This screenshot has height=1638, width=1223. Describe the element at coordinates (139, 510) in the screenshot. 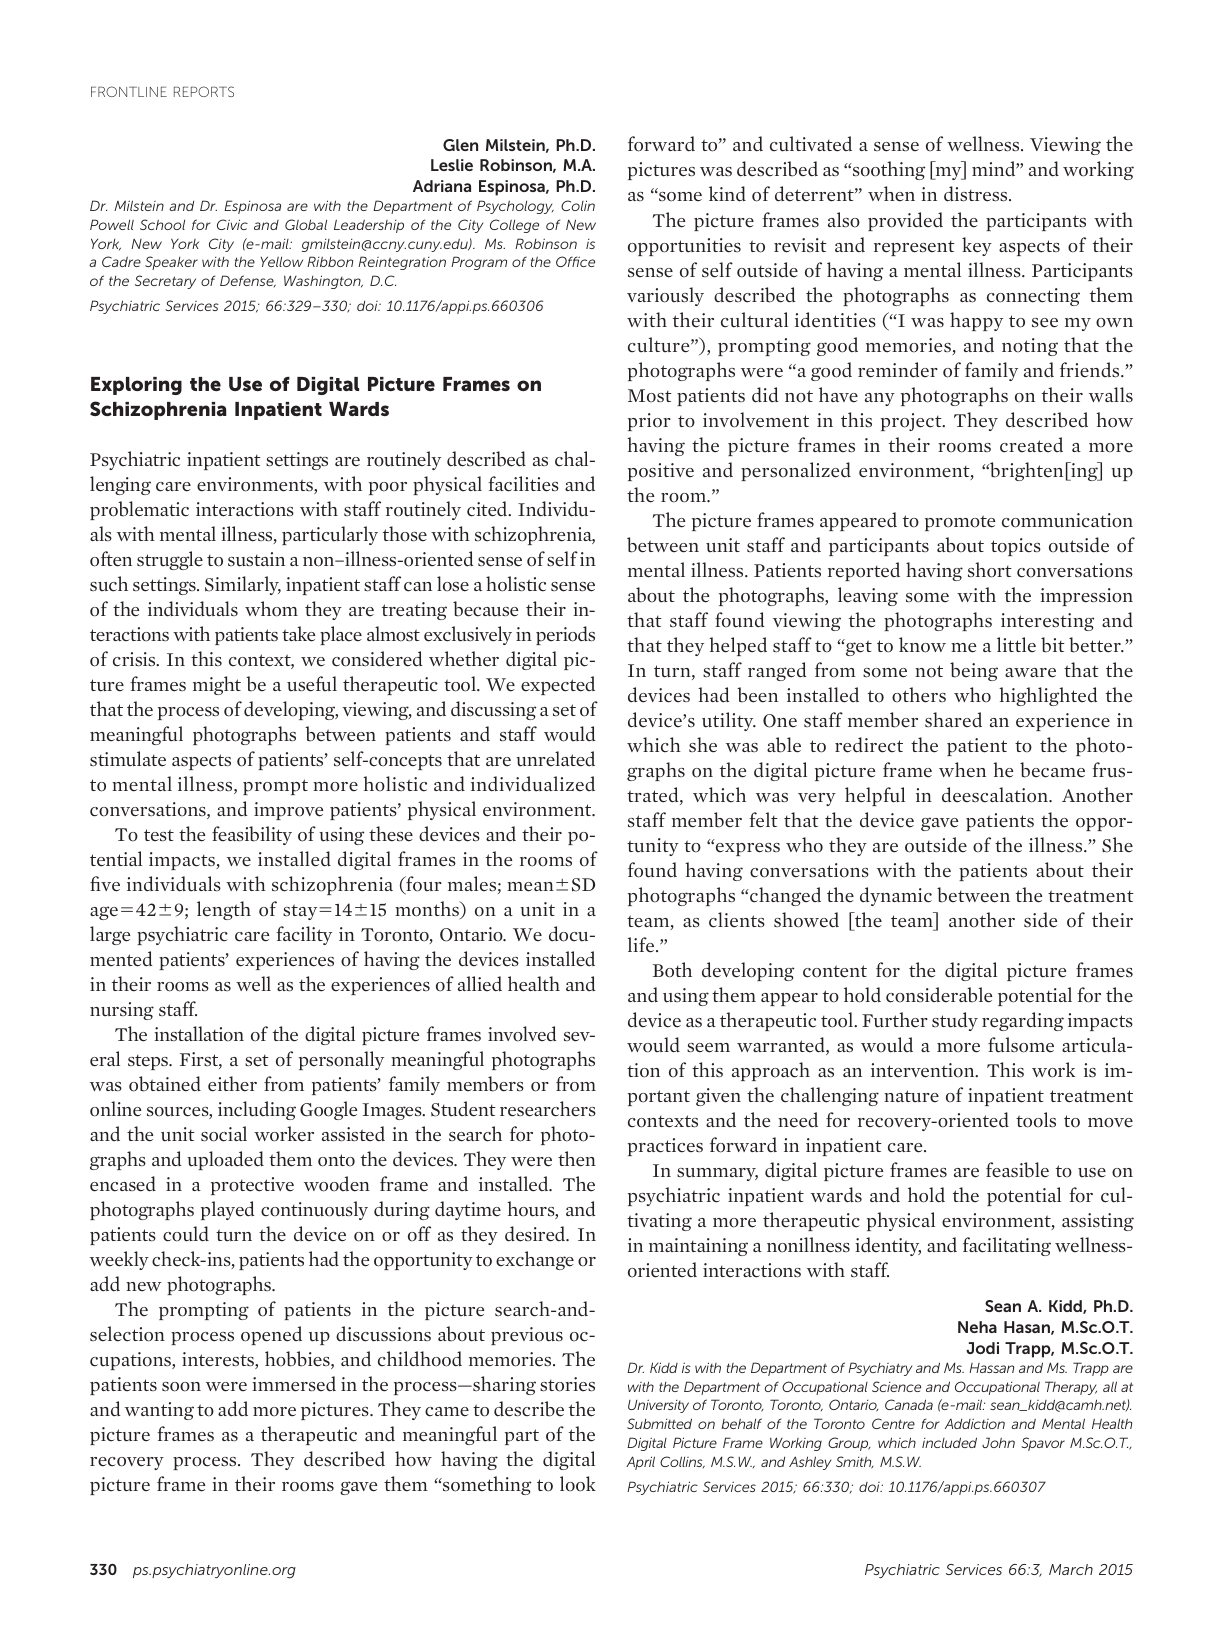

I see `problematic` at that location.
